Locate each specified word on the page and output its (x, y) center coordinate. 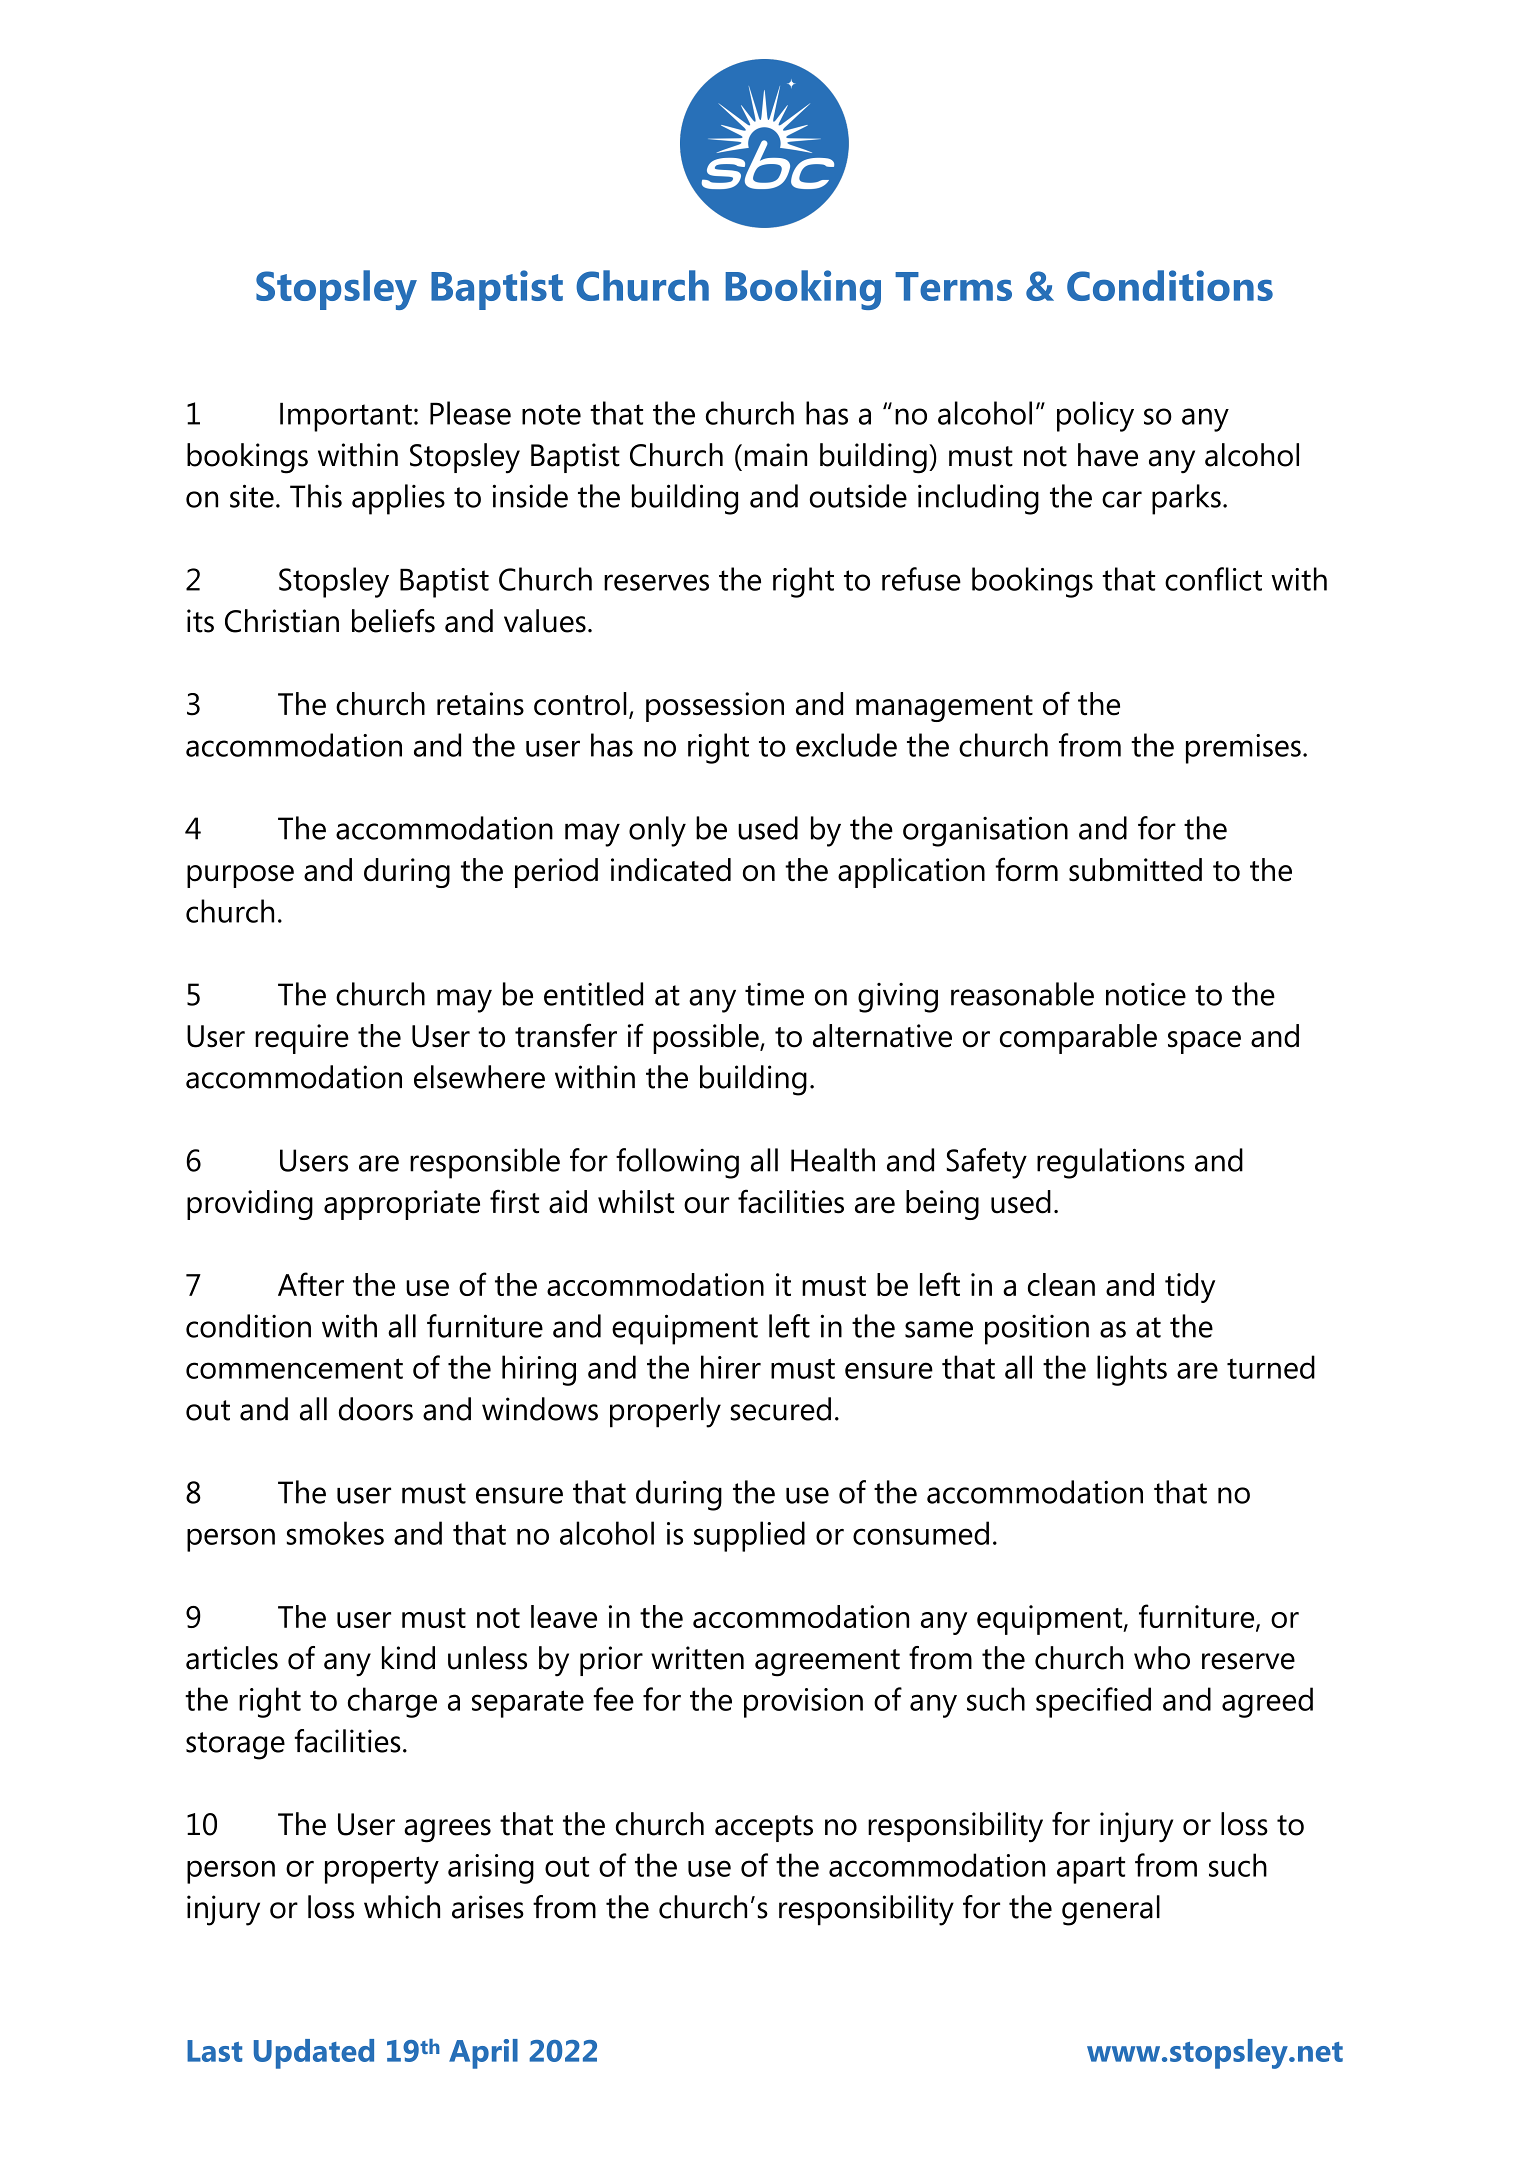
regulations (1111, 1163)
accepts (764, 1828)
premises (1243, 749)
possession (715, 707)
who (1162, 1658)
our (706, 1205)
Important (346, 417)
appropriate (402, 1205)
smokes (335, 1533)
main (776, 455)
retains (480, 704)
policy (1095, 416)
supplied (749, 1536)
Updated (314, 2054)
